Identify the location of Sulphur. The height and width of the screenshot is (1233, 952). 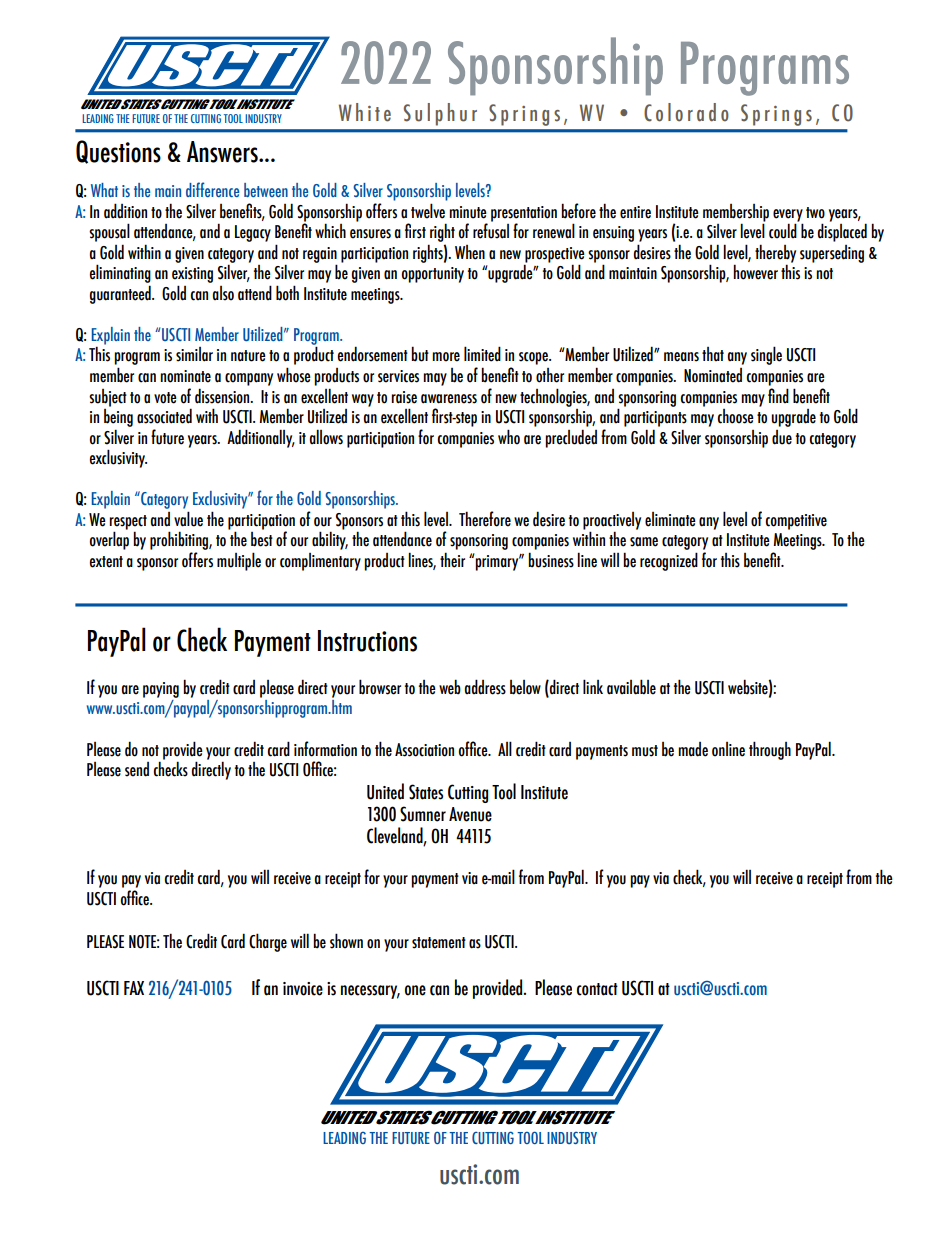
(440, 114).
